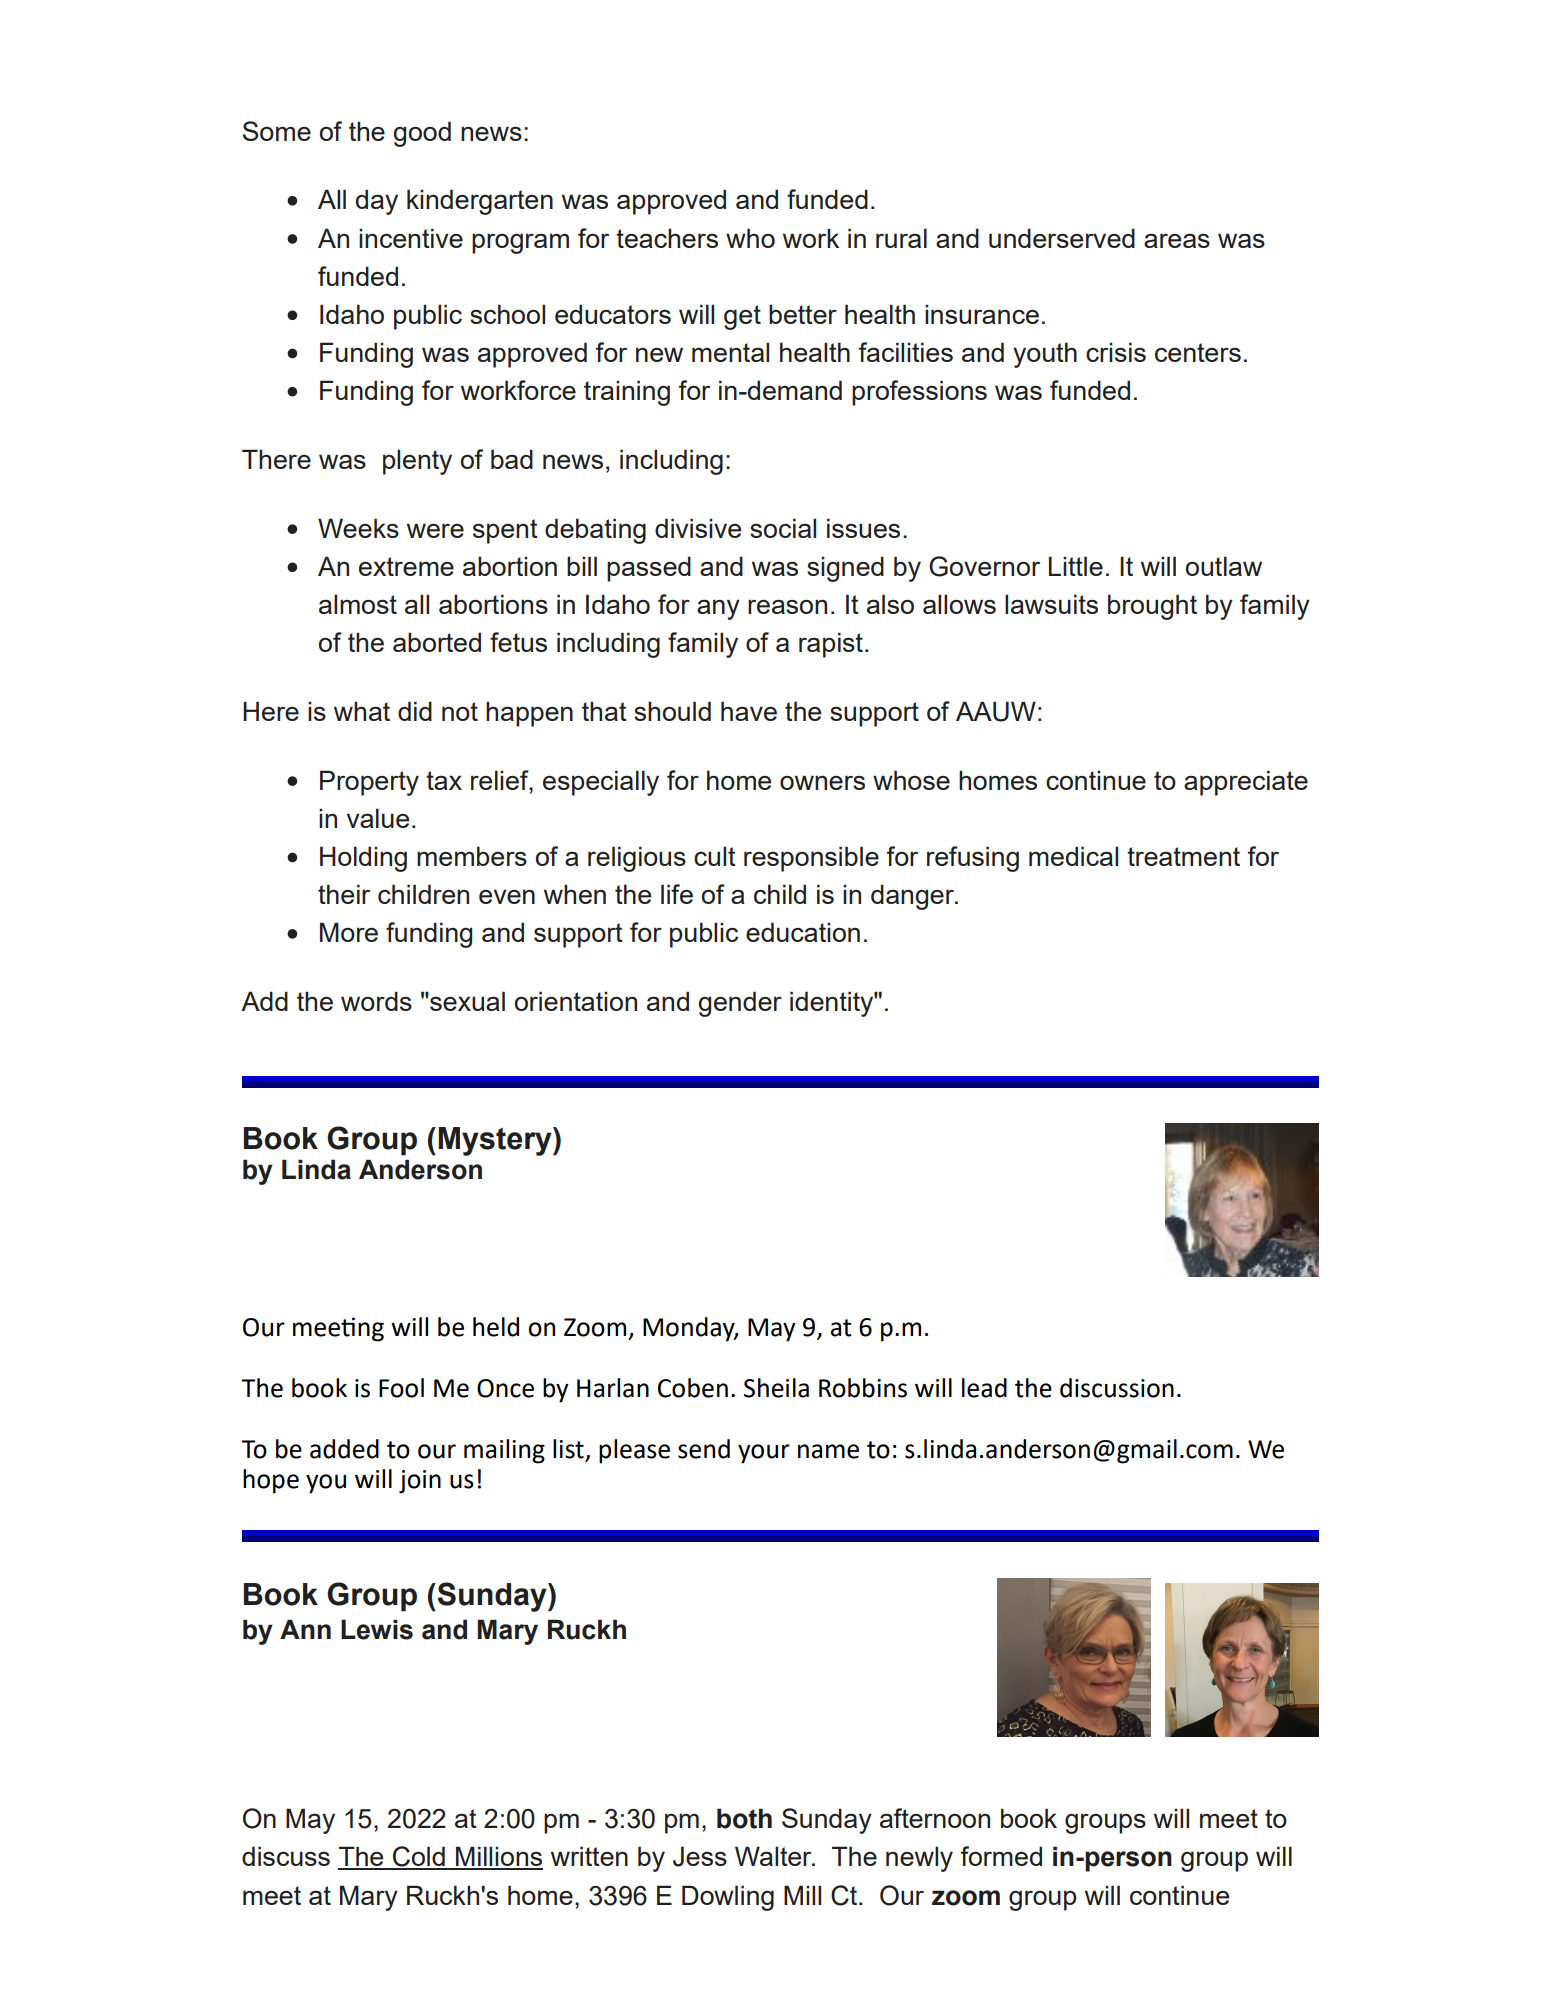 This screenshot has height=2016, width=1558. What do you see at coordinates (1177, 240) in the screenshot?
I see `areas` at bounding box center [1177, 240].
